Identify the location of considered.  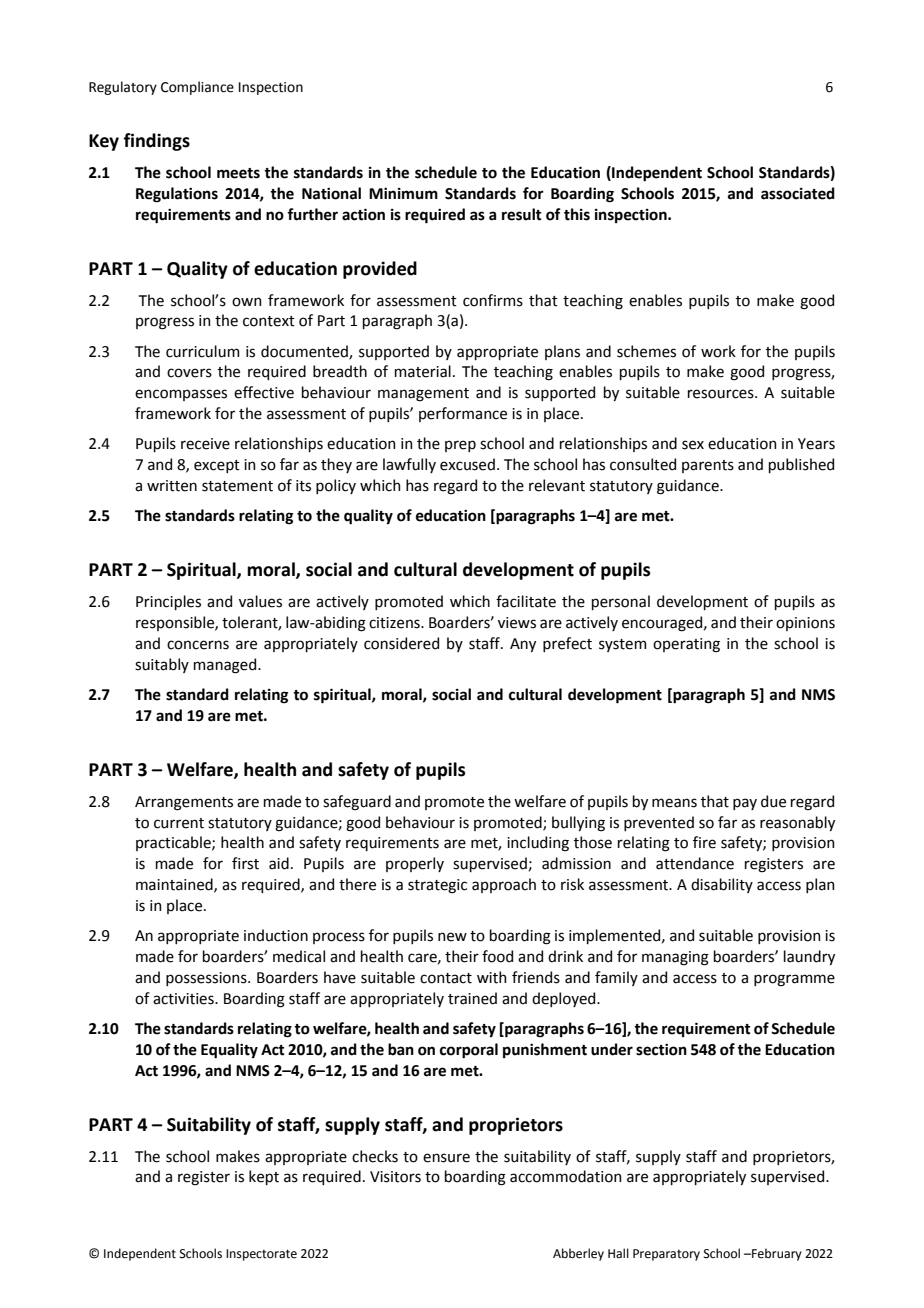
(401, 643).
